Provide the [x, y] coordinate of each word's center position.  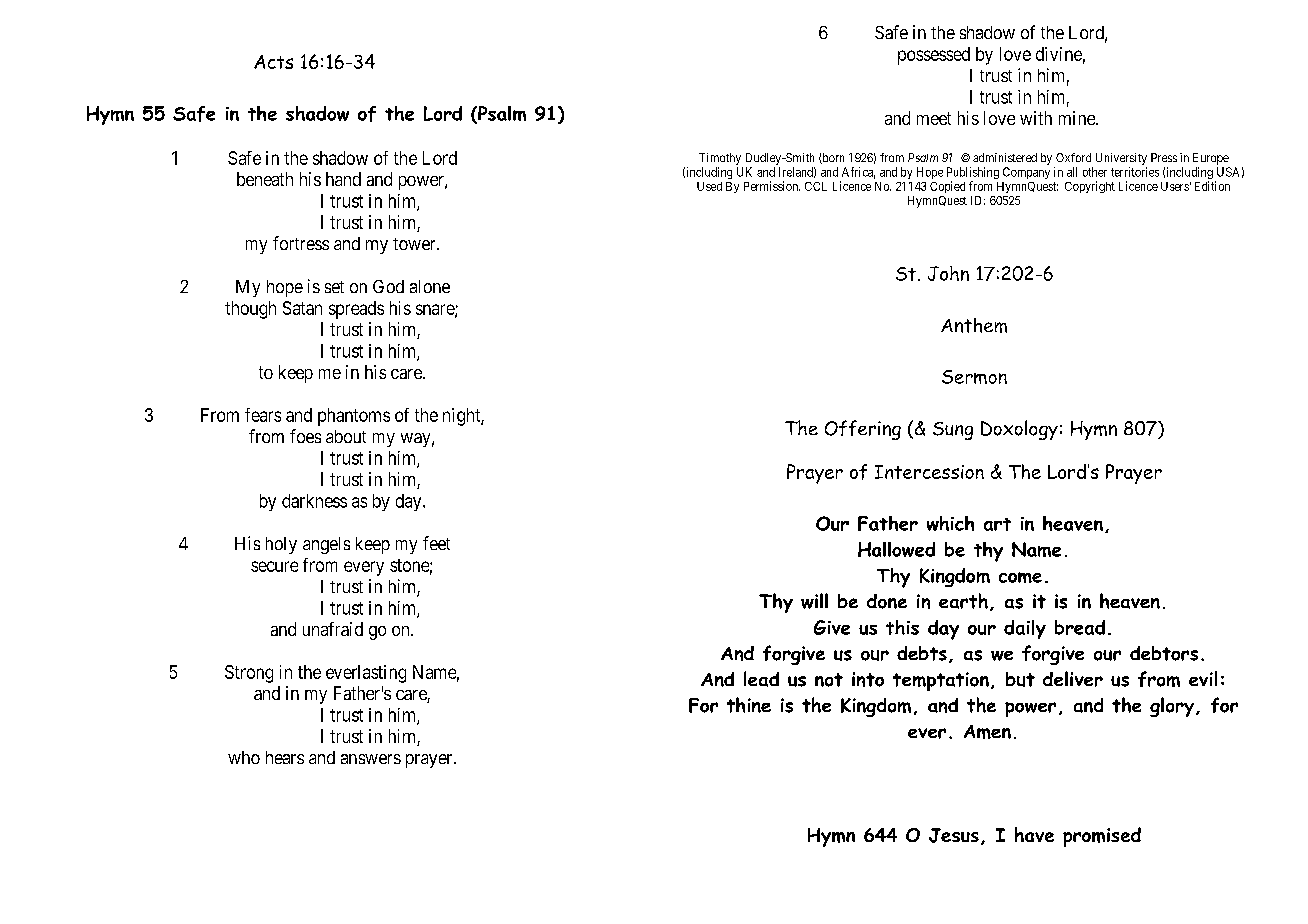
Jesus [954, 835]
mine [1078, 118]
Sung [953, 431]
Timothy [720, 159]
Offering [863, 430]
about [346, 436]
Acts [273, 62]
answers [371, 759]
